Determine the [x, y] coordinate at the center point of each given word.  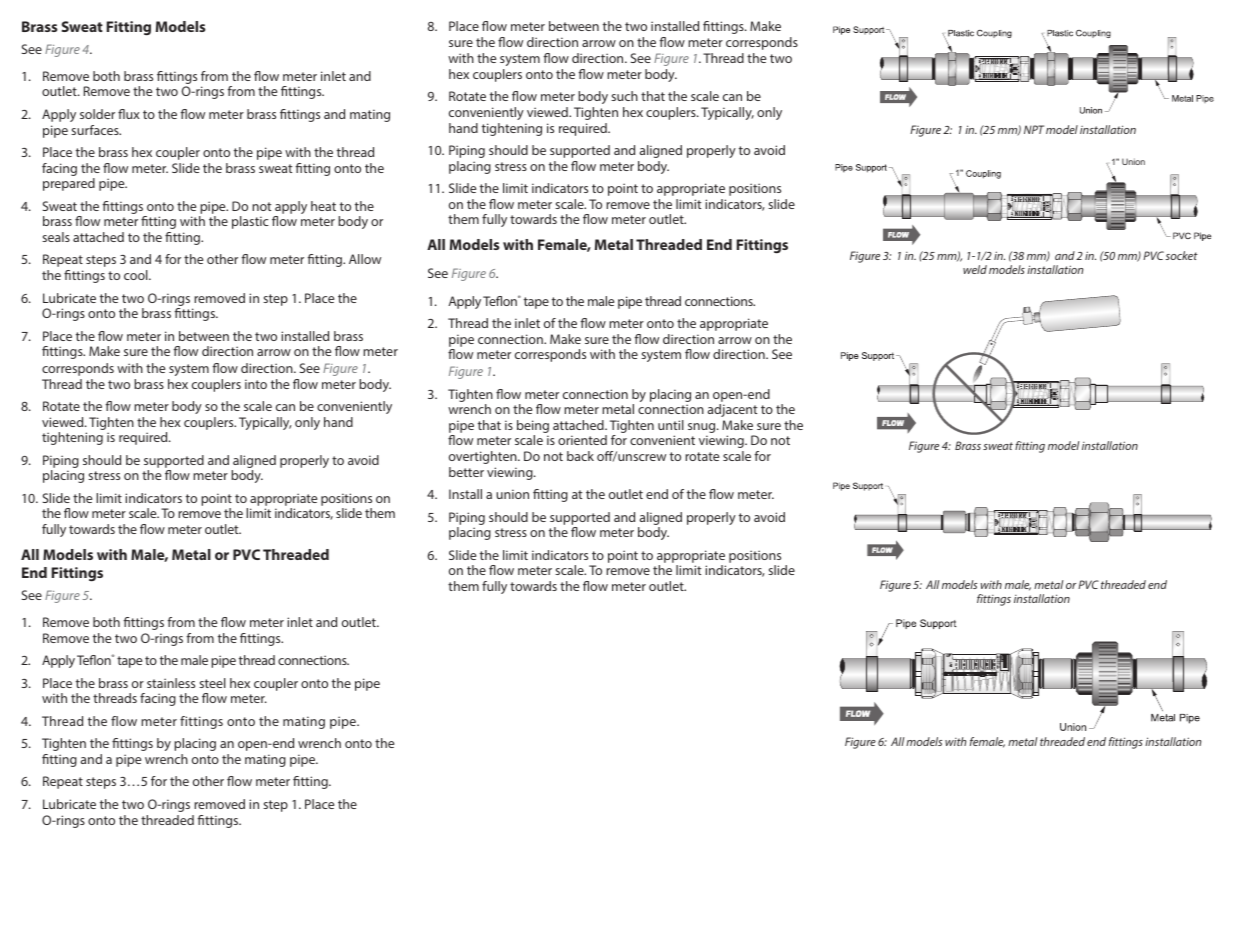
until [671, 425]
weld [975, 269]
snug [703, 429]
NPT [1034, 129]
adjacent [732, 410]
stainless [171, 683]
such [624, 96]
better [466, 472]
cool [137, 275]
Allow [365, 259]
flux [129, 114]
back [580, 456]
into [256, 384]
